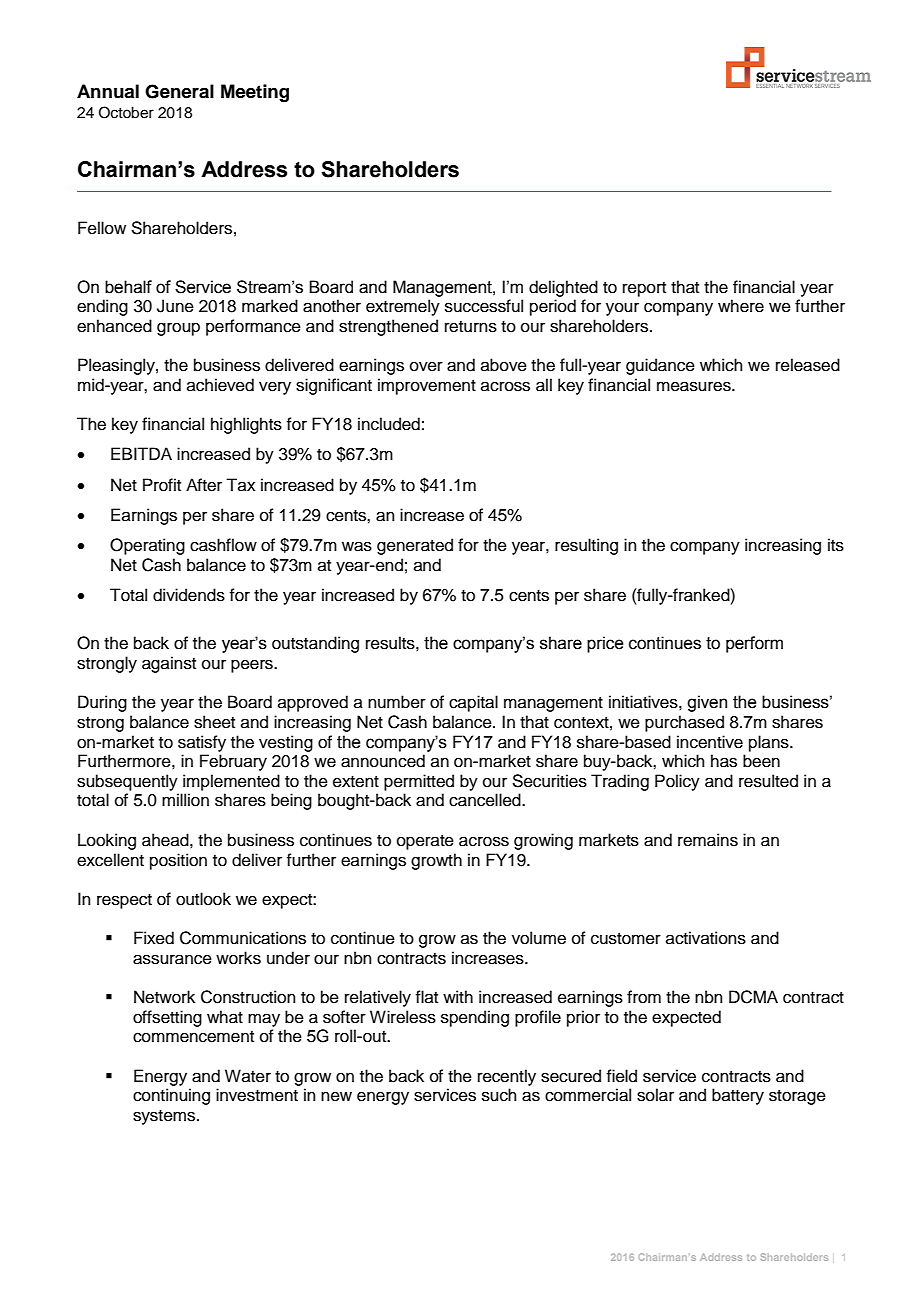 This image has width=924, height=1308. Describe the element at coordinates (175, 306) in the image. I see `June` at that location.
